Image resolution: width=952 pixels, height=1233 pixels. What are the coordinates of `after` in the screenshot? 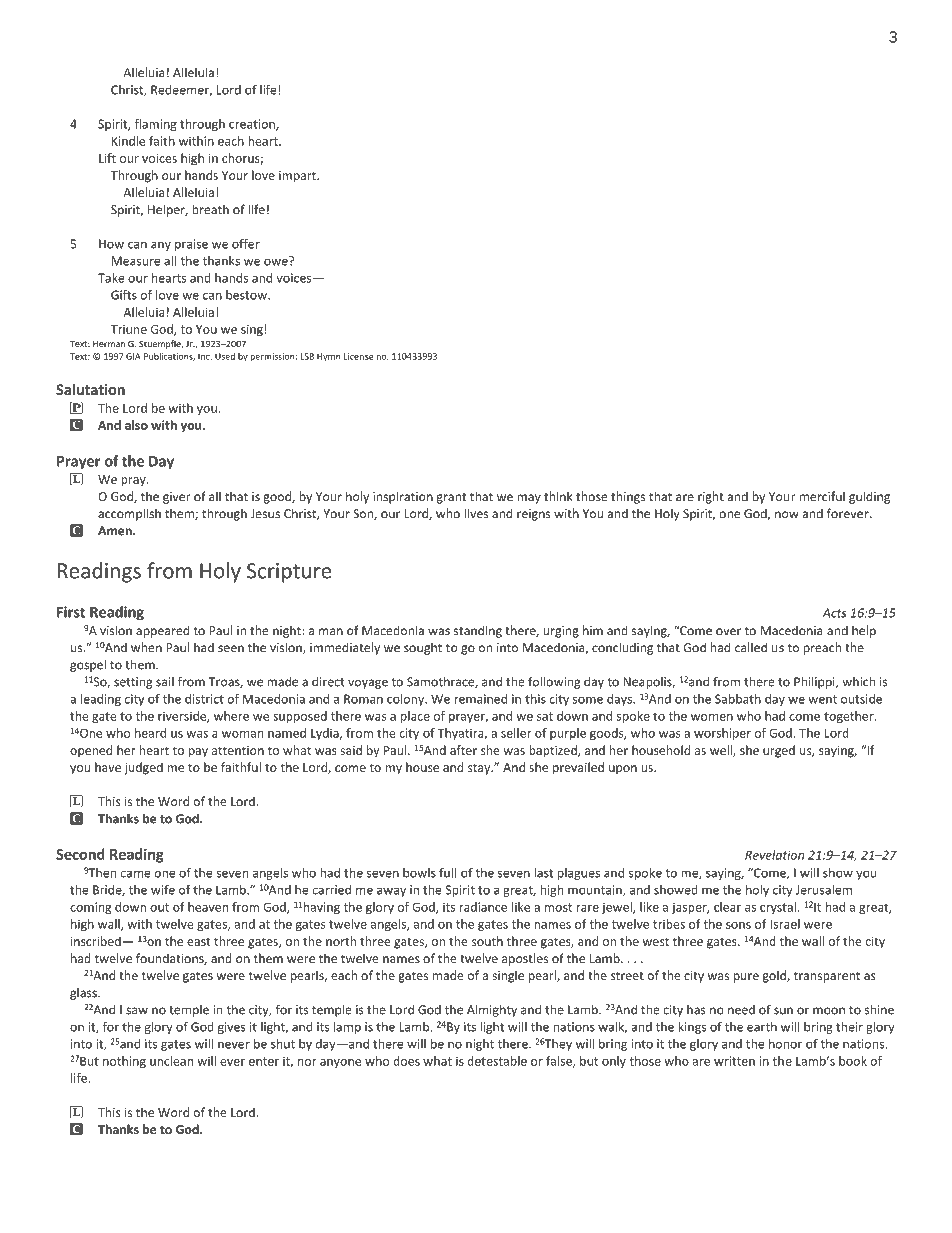 It's located at (463, 750).
